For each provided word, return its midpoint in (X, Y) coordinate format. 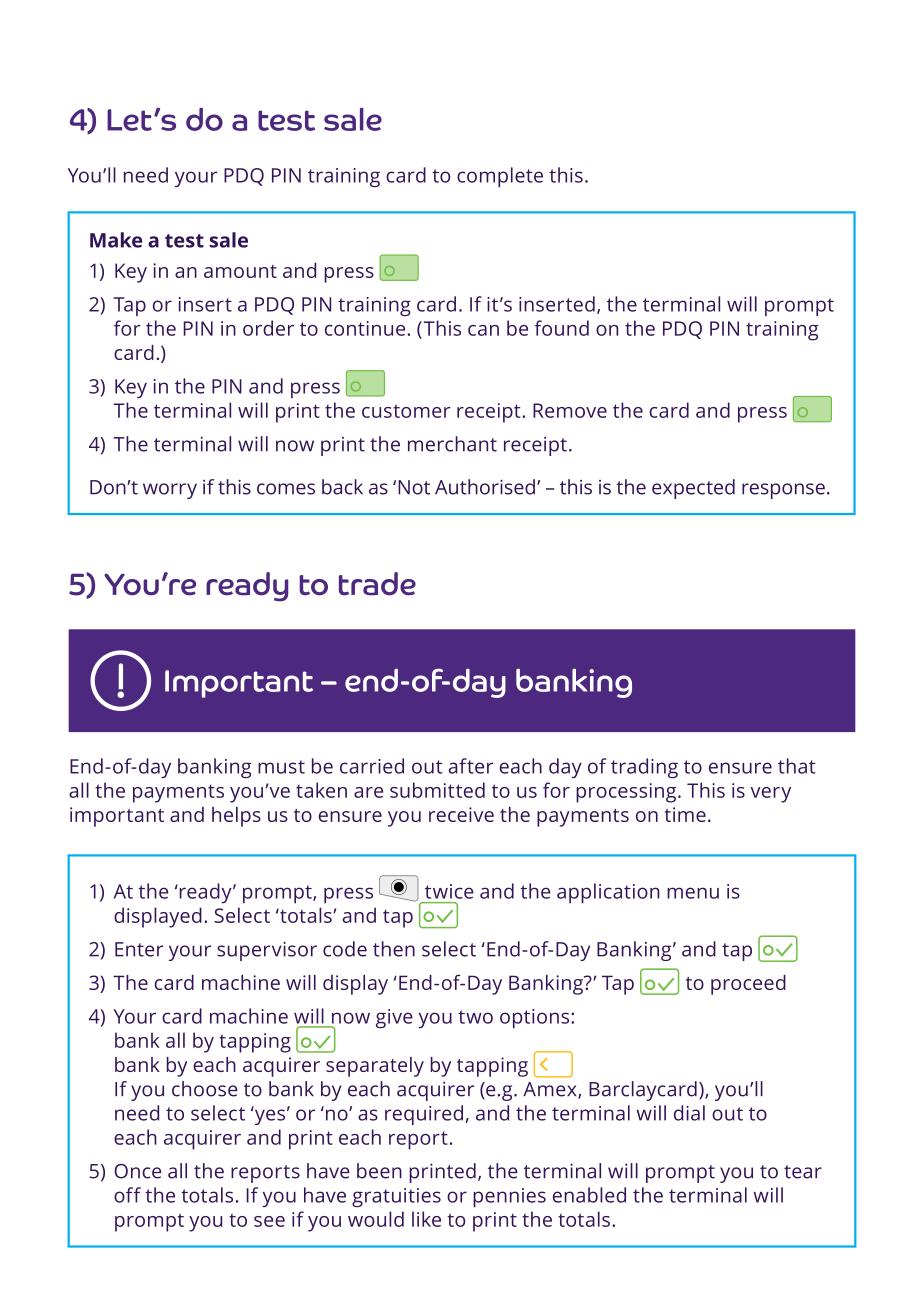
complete (500, 177)
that (797, 766)
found (562, 328)
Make (116, 240)
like (426, 1219)
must (281, 767)
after (470, 766)
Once (137, 1171)
